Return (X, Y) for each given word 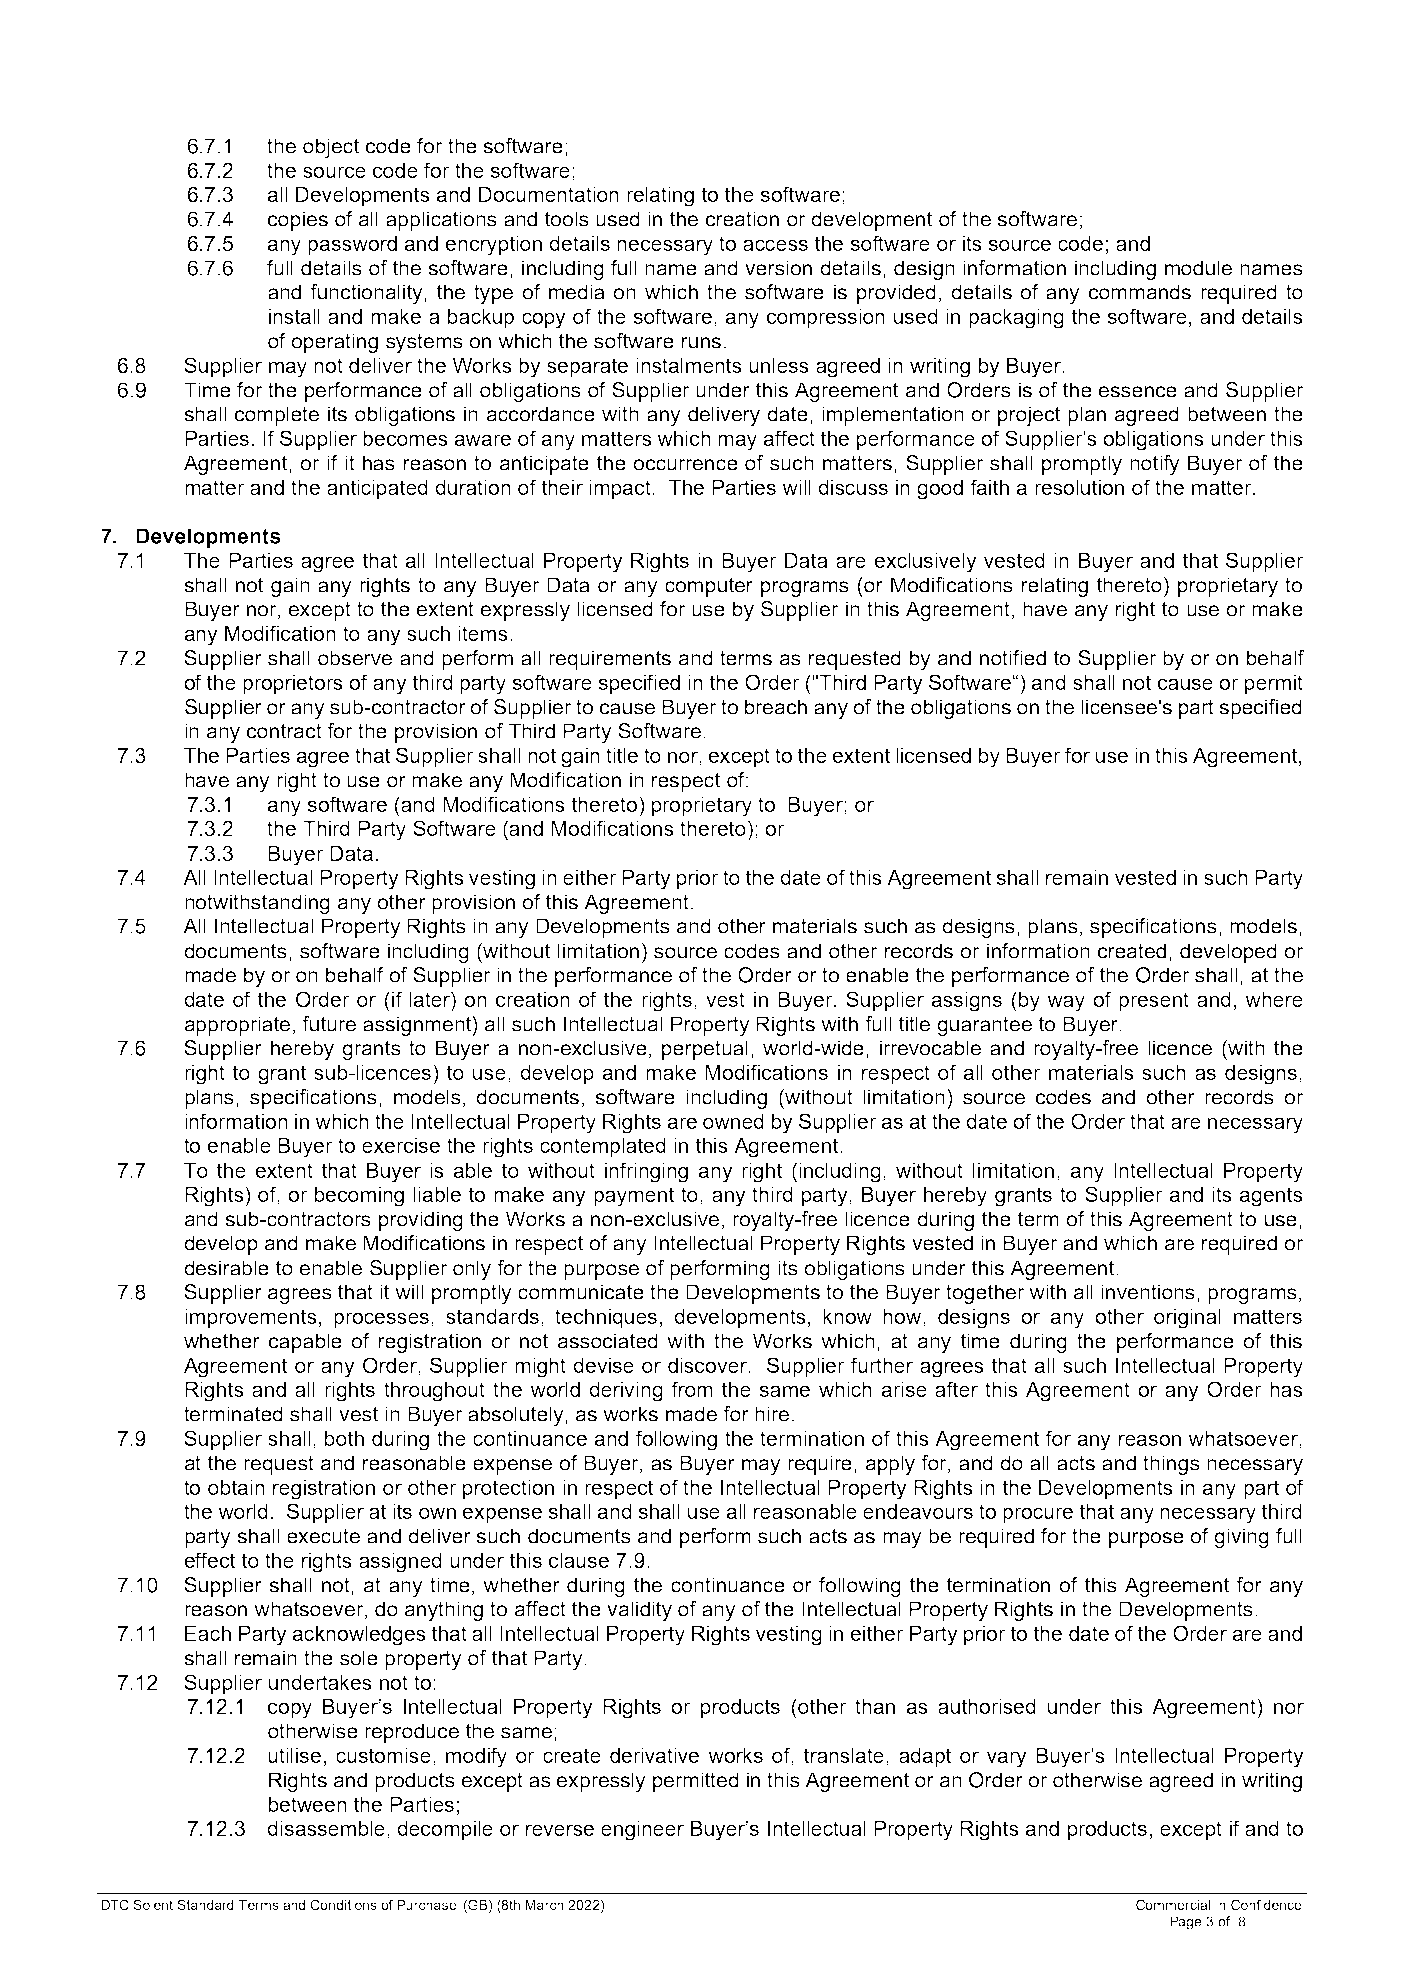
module (1198, 268)
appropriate (237, 1026)
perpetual (705, 1050)
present (1154, 1002)
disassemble (326, 1828)
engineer (642, 1831)
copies (298, 221)
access (775, 245)
